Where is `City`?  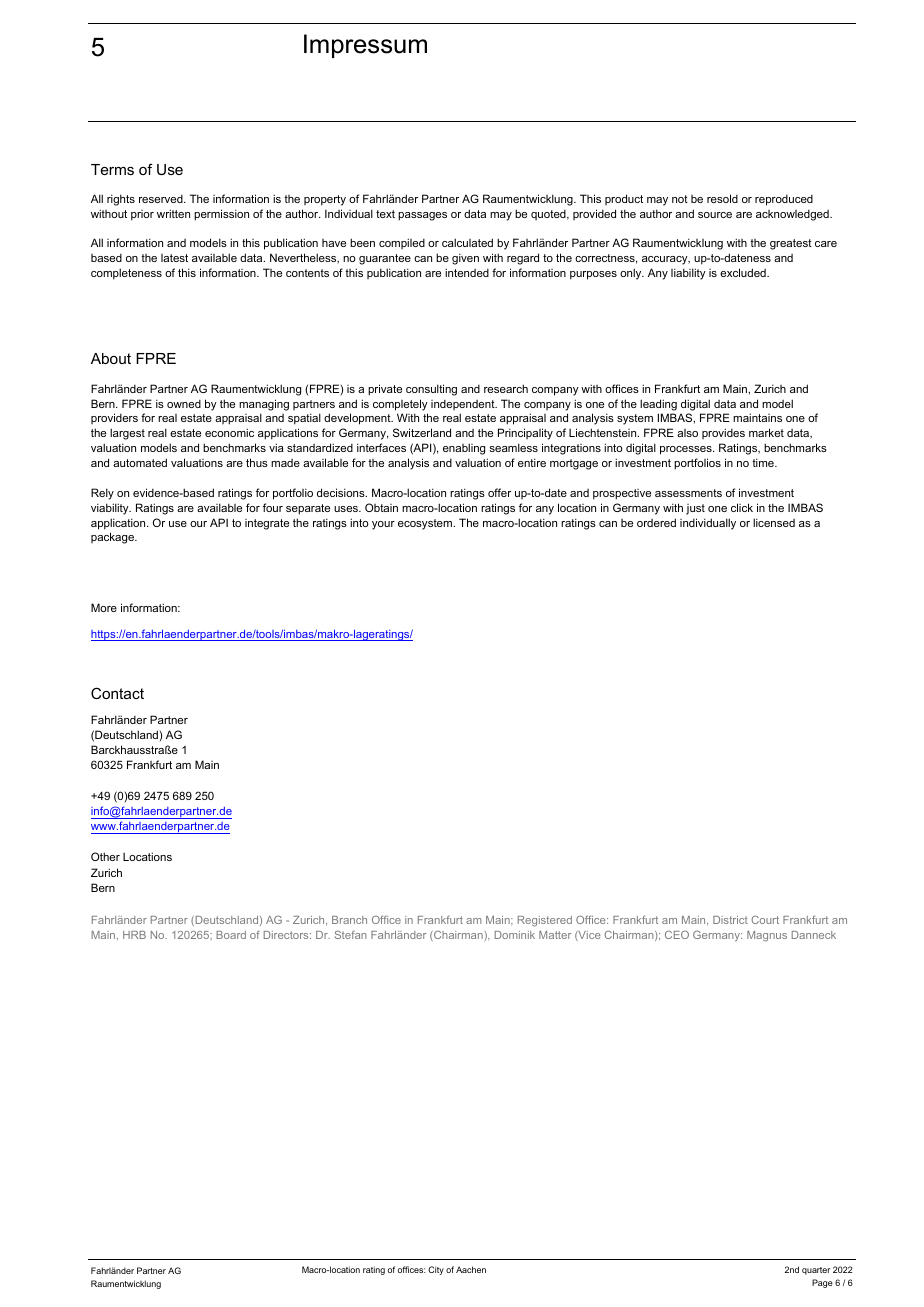
City is located at coordinates (436, 1270).
